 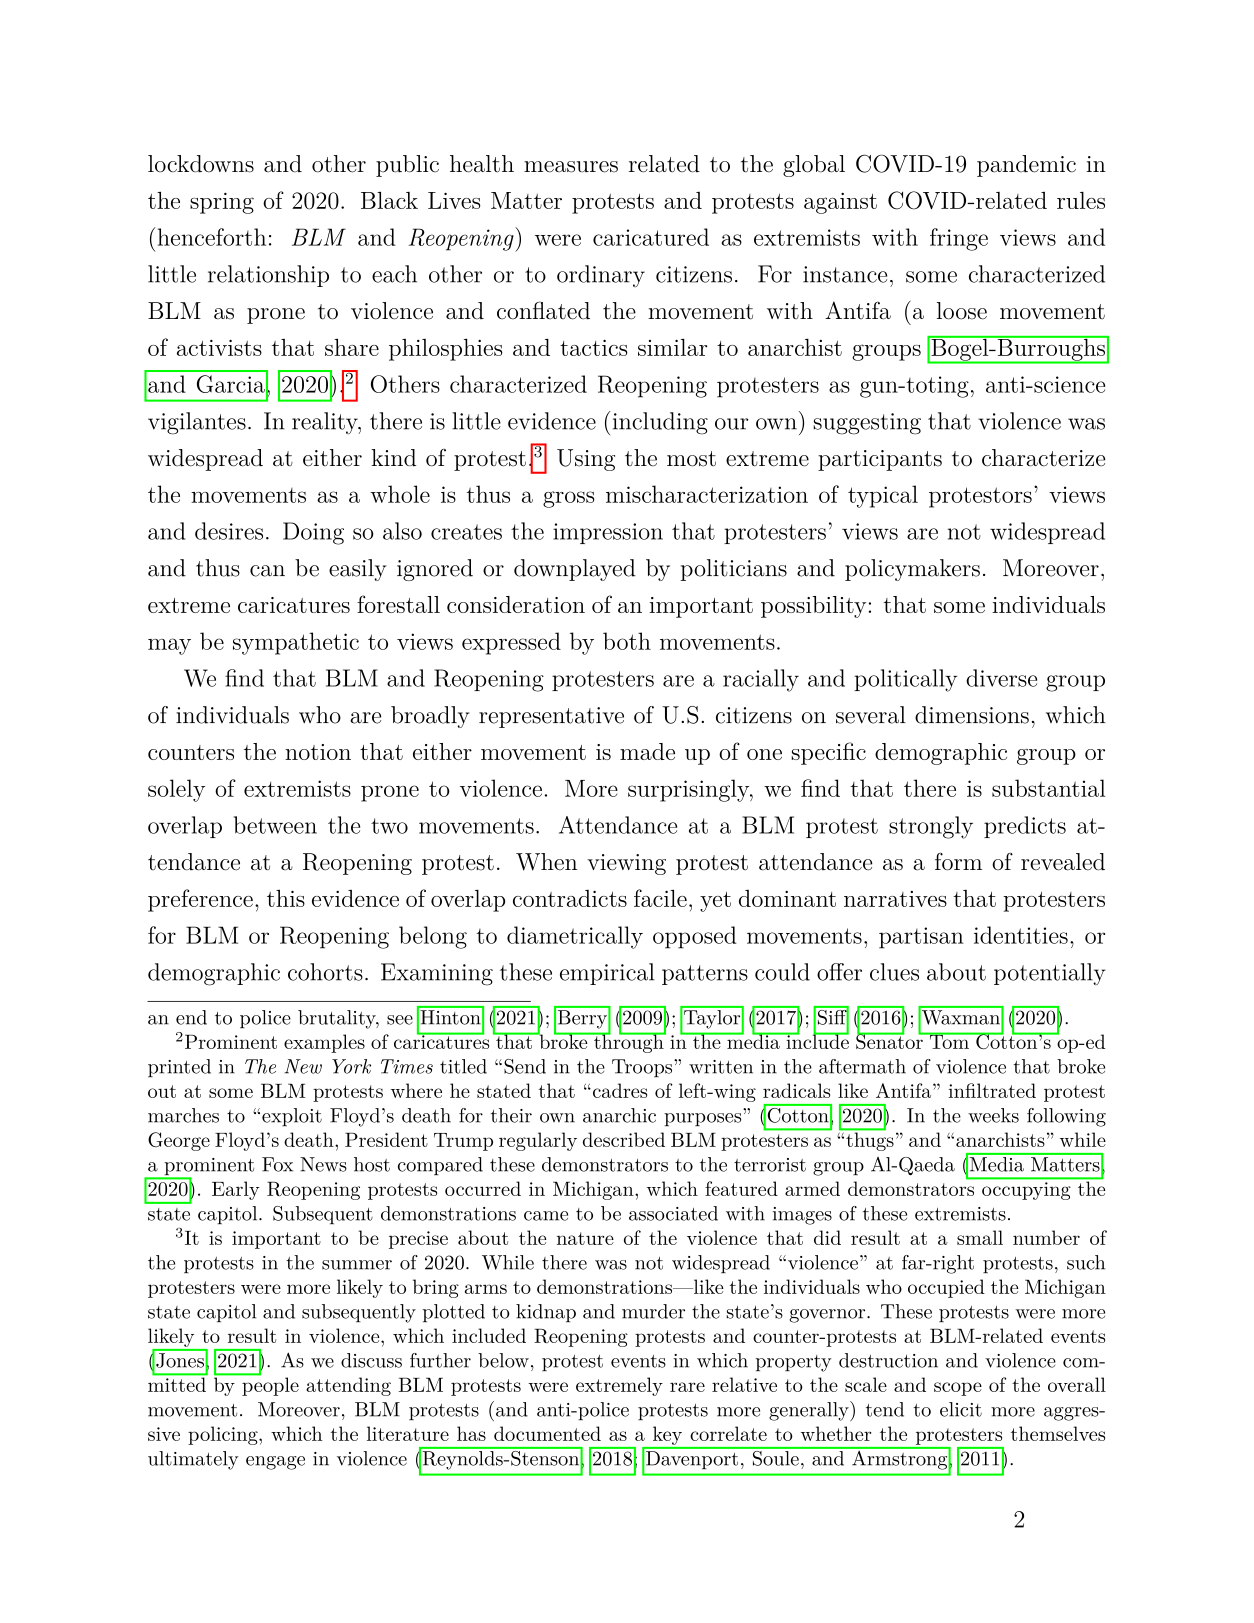 I want to click on through, so click(x=628, y=1042).
